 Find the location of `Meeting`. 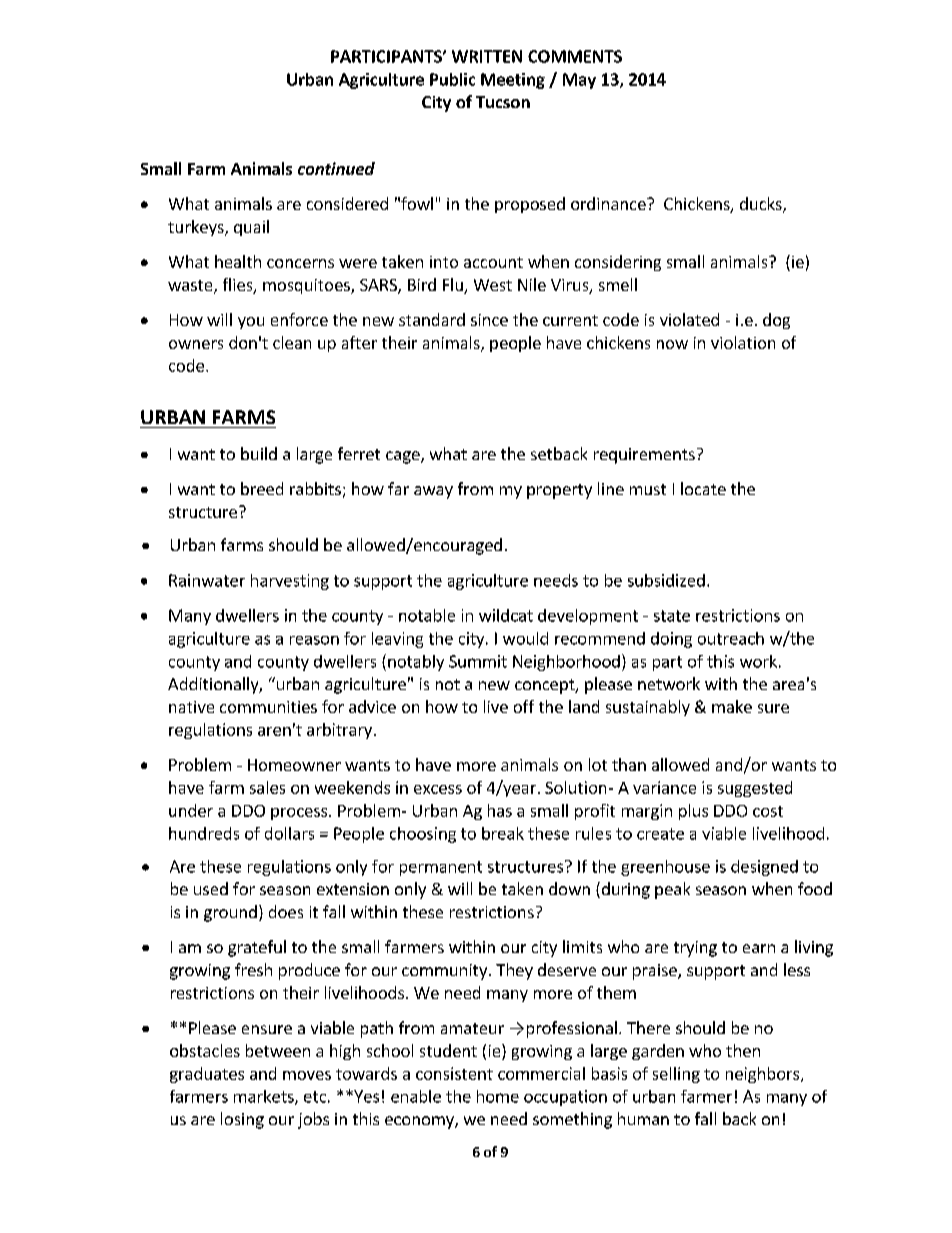

Meeting is located at coordinates (513, 81).
